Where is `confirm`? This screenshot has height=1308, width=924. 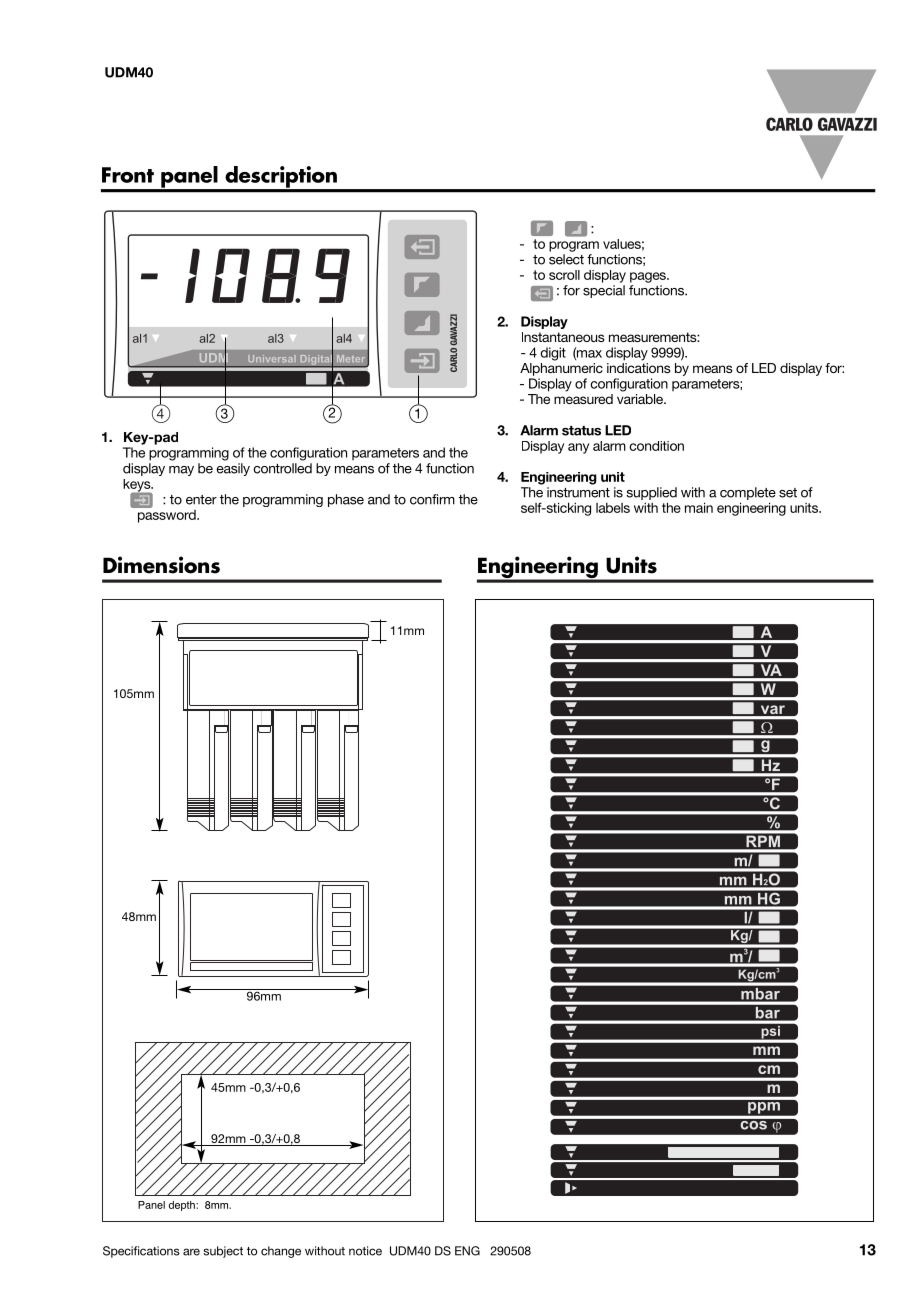 confirm is located at coordinates (432, 499).
